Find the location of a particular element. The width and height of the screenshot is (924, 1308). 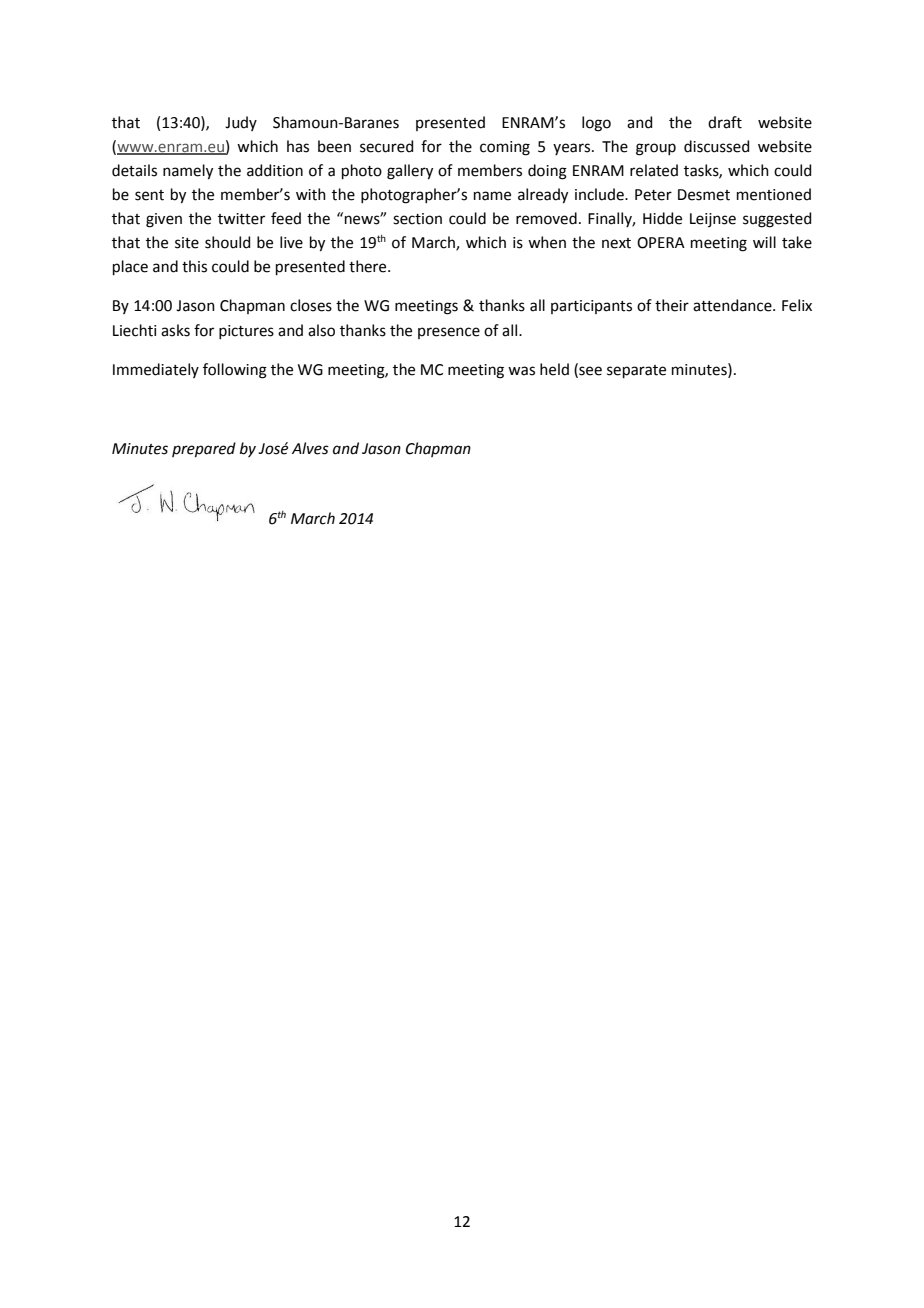

twitter is located at coordinates (241, 219).
